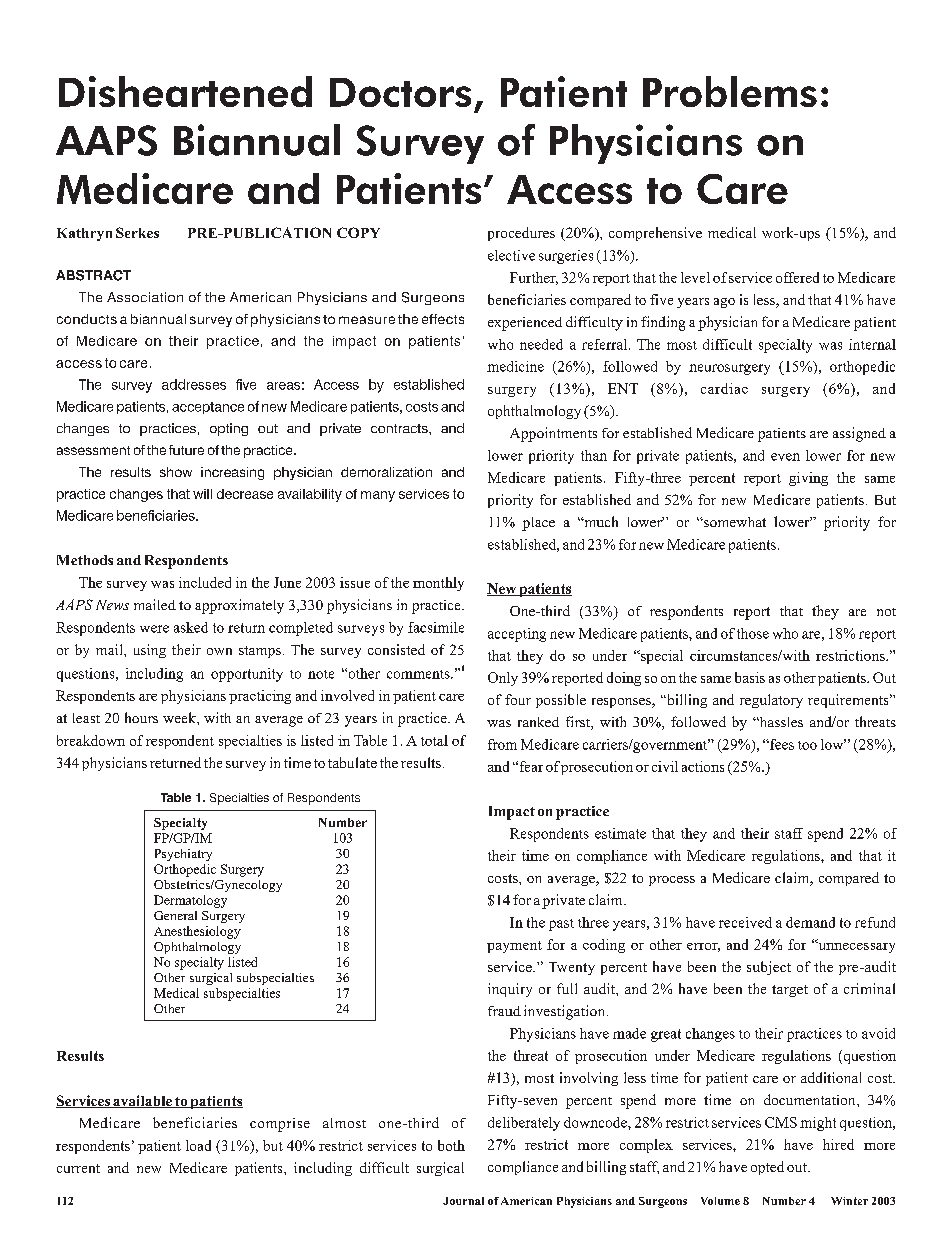  What do you see at coordinates (451, 1145) in the screenshot?
I see `both` at bounding box center [451, 1145].
